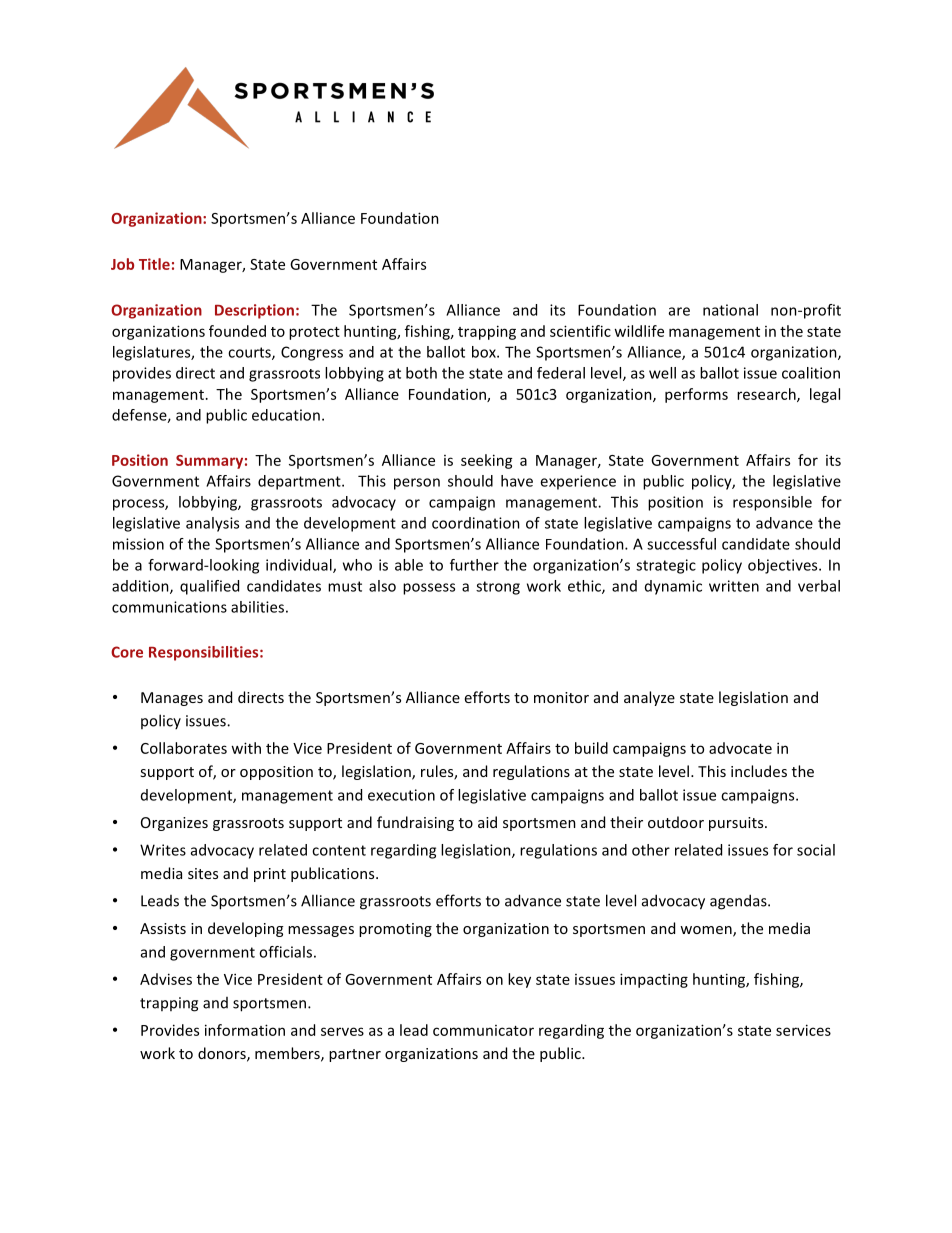 The width and height of the screenshot is (952, 1233). I want to click on box, so click(485, 352).
